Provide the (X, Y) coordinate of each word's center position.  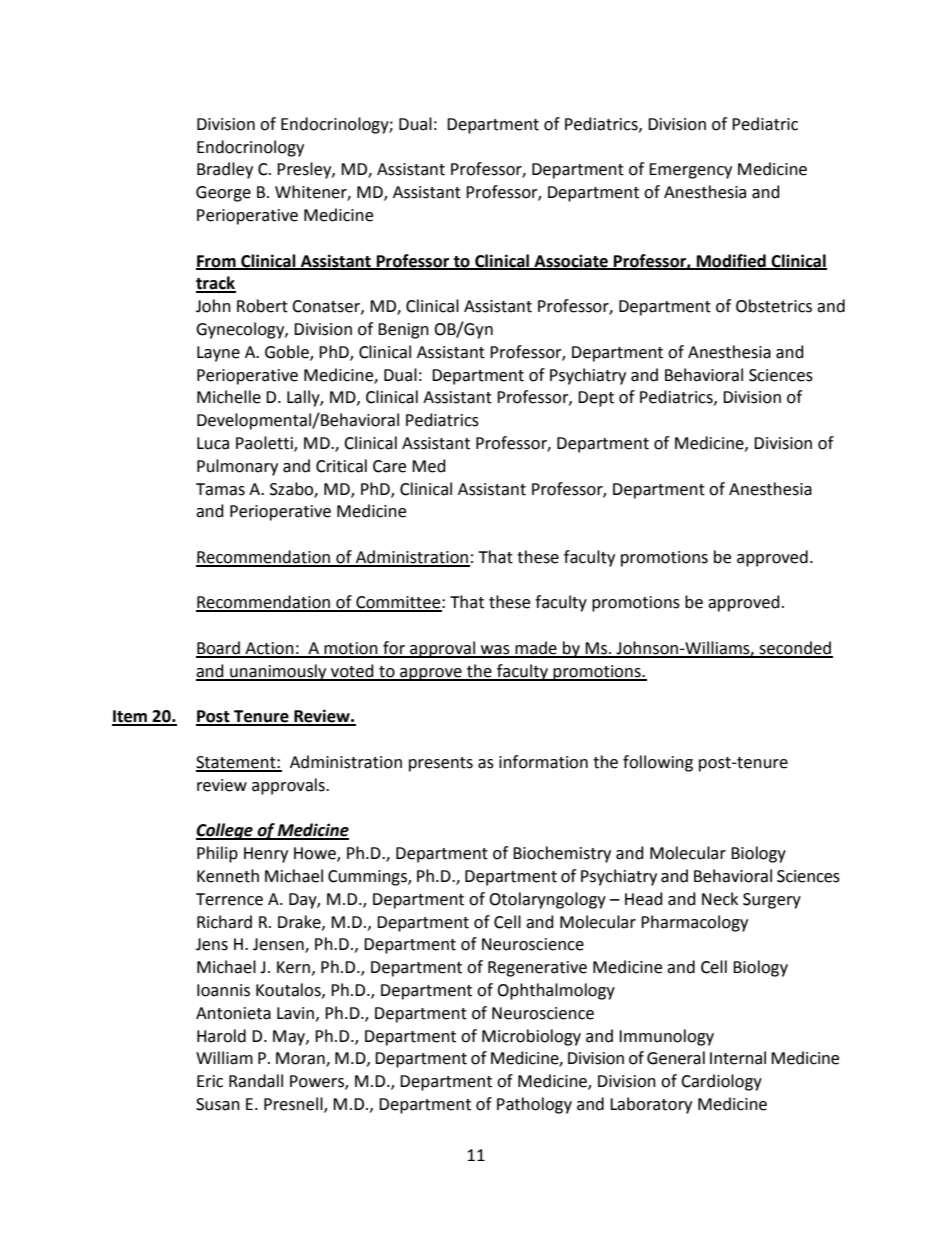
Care (389, 466)
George (223, 194)
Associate (571, 261)
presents (441, 764)
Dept (596, 399)
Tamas (220, 489)
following (658, 763)
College (225, 831)
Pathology (534, 1105)
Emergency (690, 171)
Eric (210, 1081)
